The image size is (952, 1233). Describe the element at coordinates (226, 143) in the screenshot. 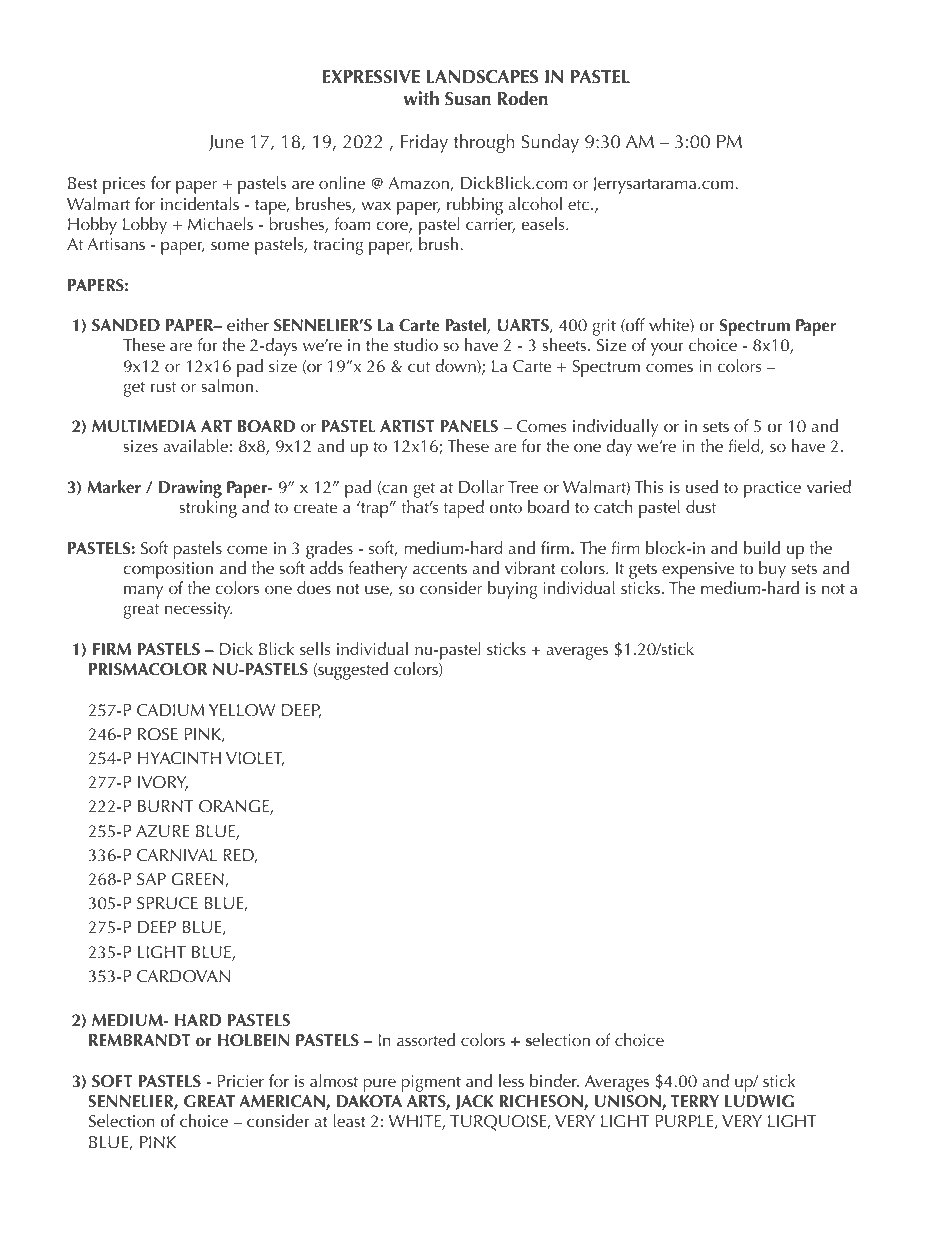

I see `June` at that location.
